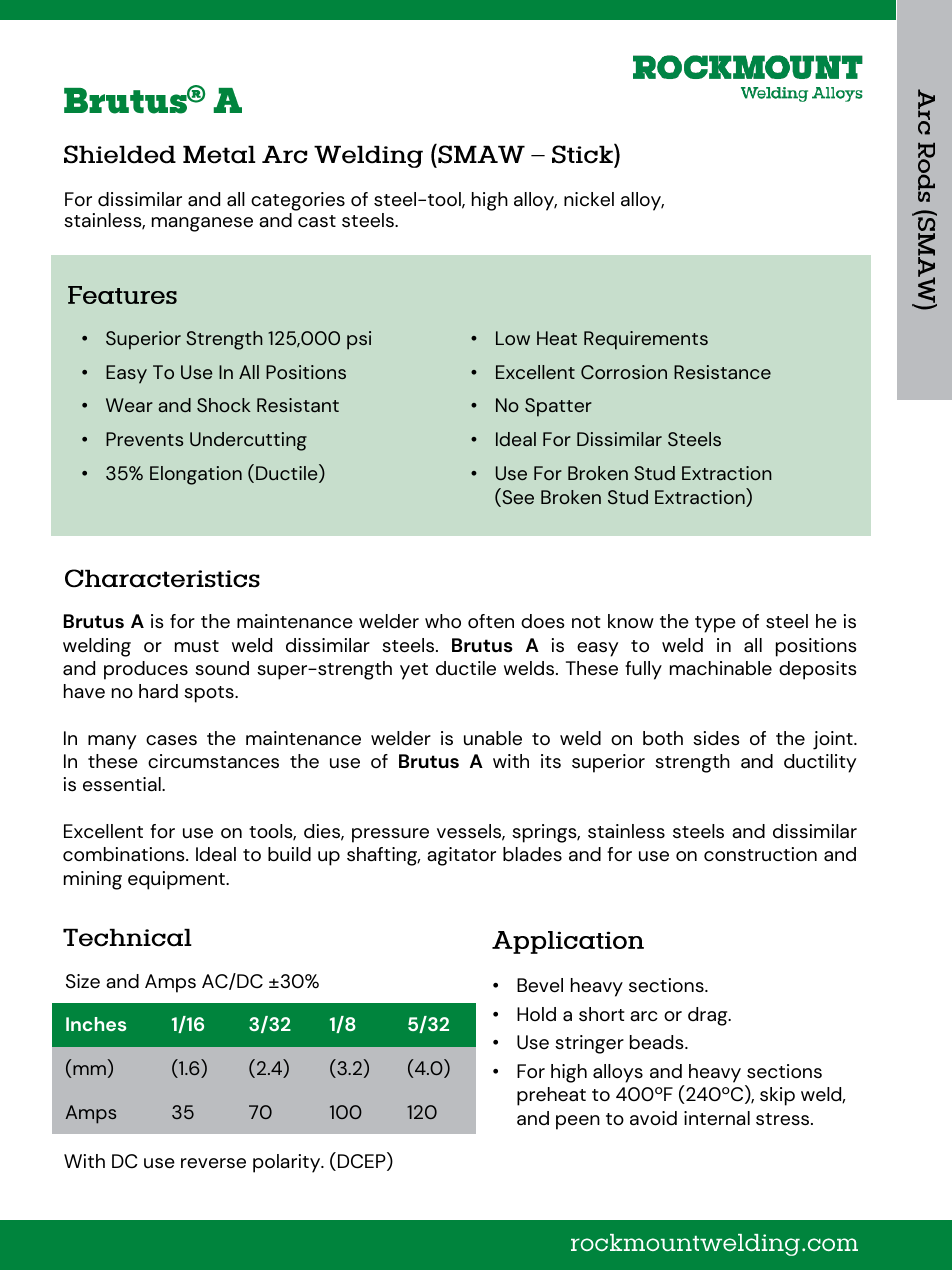  Describe the element at coordinates (202, 224) in the document. I see `manganese` at that location.
